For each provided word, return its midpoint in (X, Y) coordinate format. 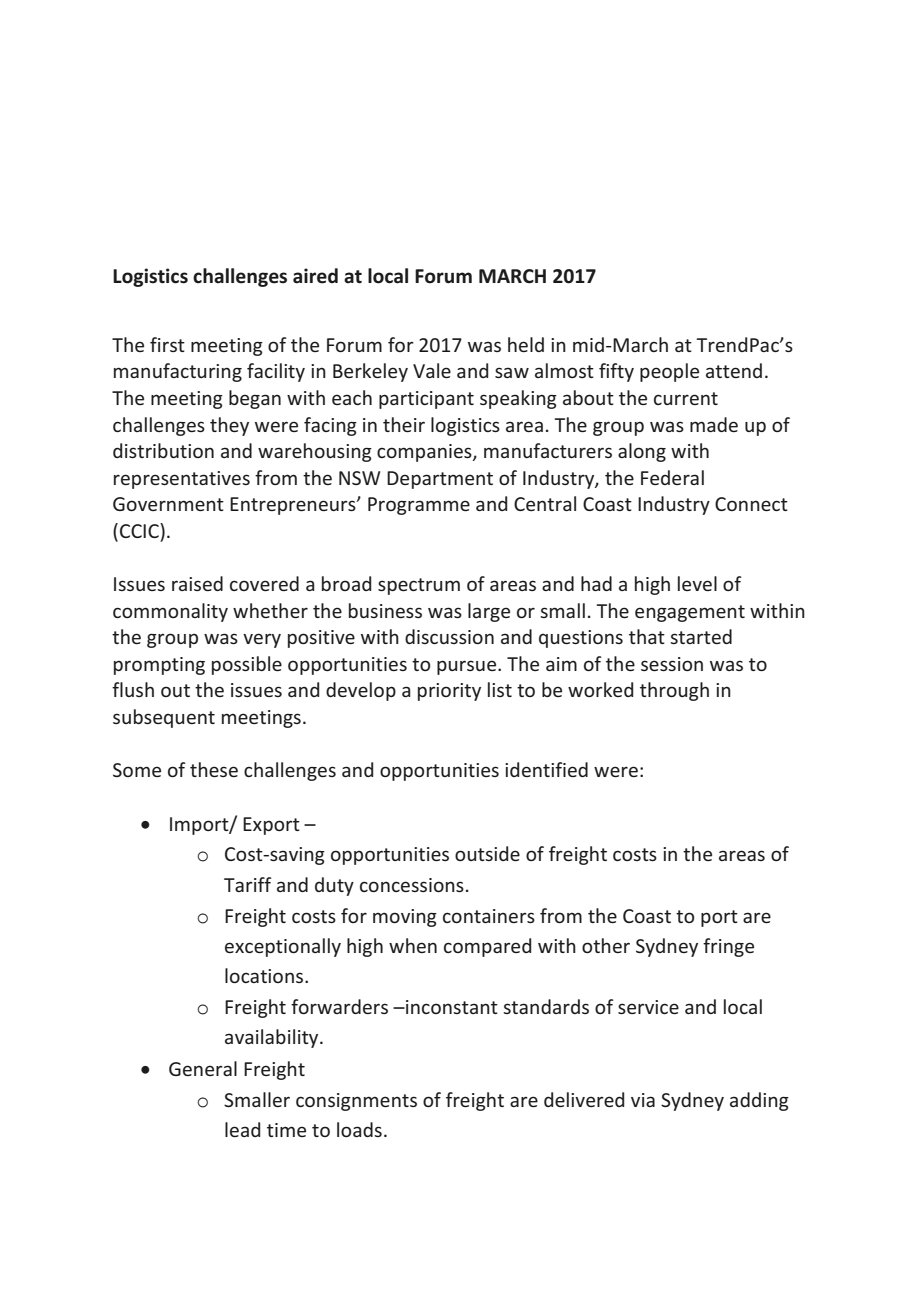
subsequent (164, 718)
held (526, 344)
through (674, 691)
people (669, 372)
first (167, 344)
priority (449, 692)
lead (242, 1129)
